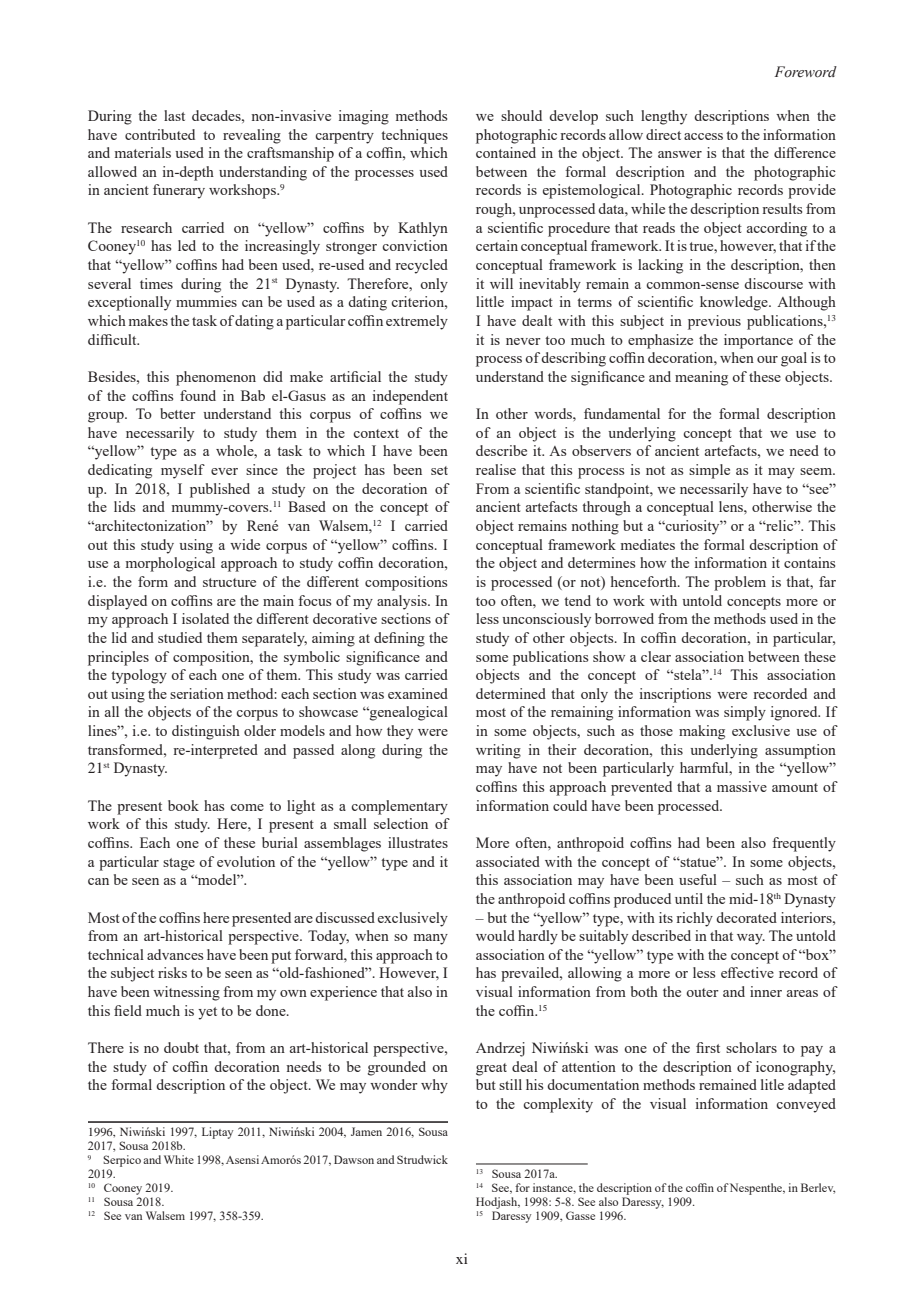  I want to click on White, so click(179, 1159).
